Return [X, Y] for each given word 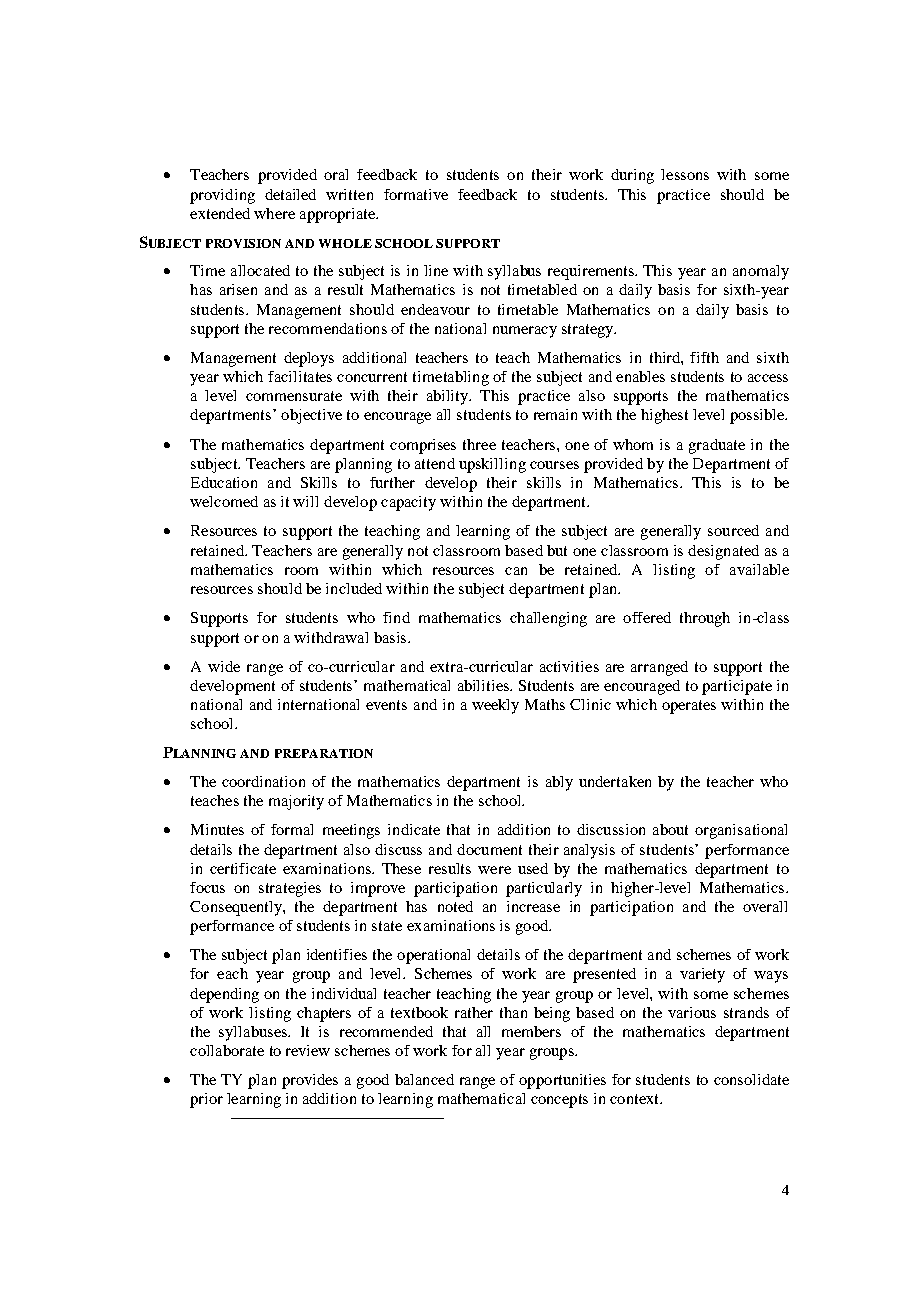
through [705, 619]
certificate [243, 868]
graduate [717, 446]
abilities [484, 685]
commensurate [294, 396]
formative [416, 194]
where [274, 213]
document [489, 849]
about [670, 829]
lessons [685, 174]
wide [224, 666]
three [479, 444]
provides [310, 1081]
